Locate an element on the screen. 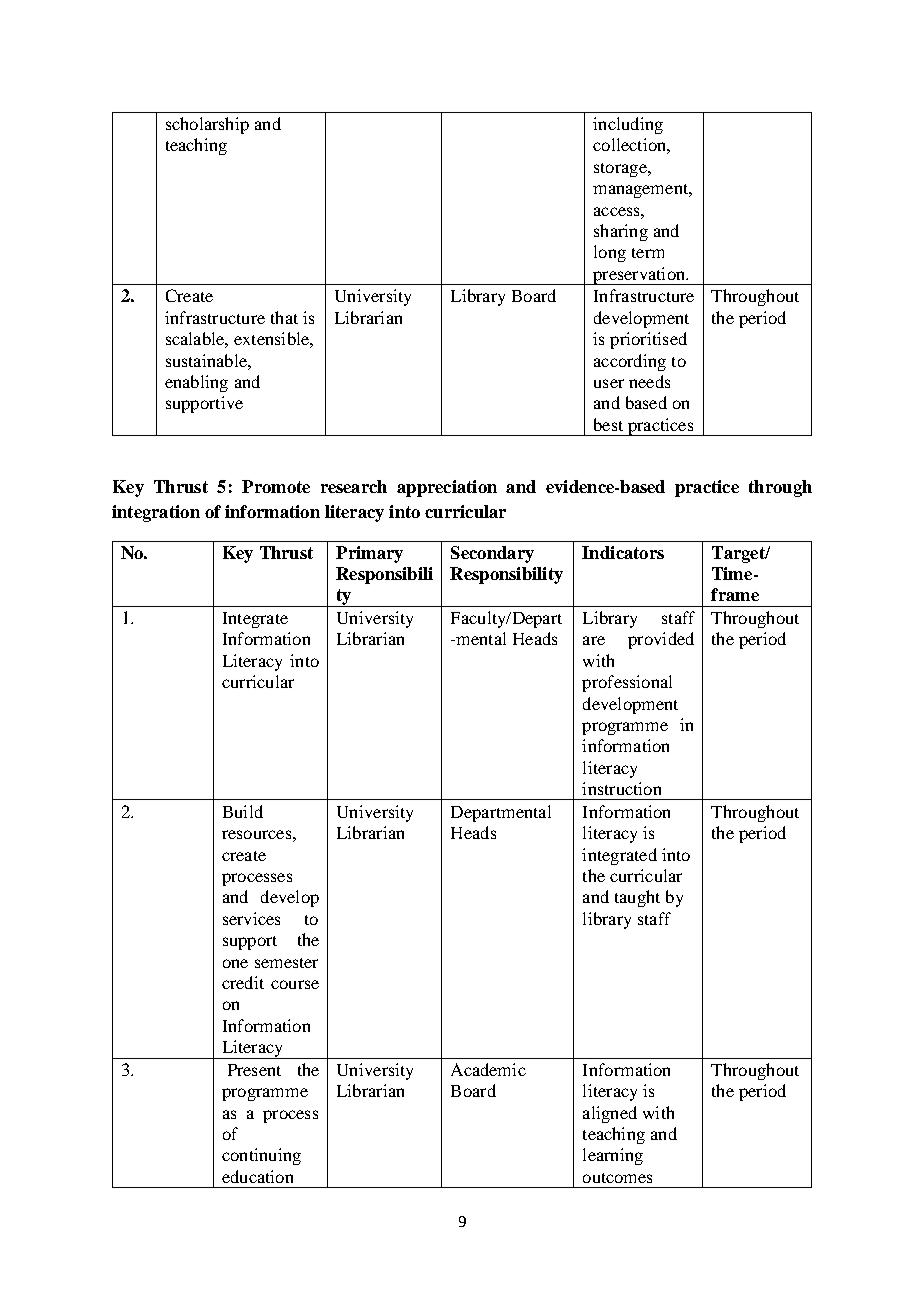 This screenshot has width=924, height=1308. services is located at coordinates (251, 918).
